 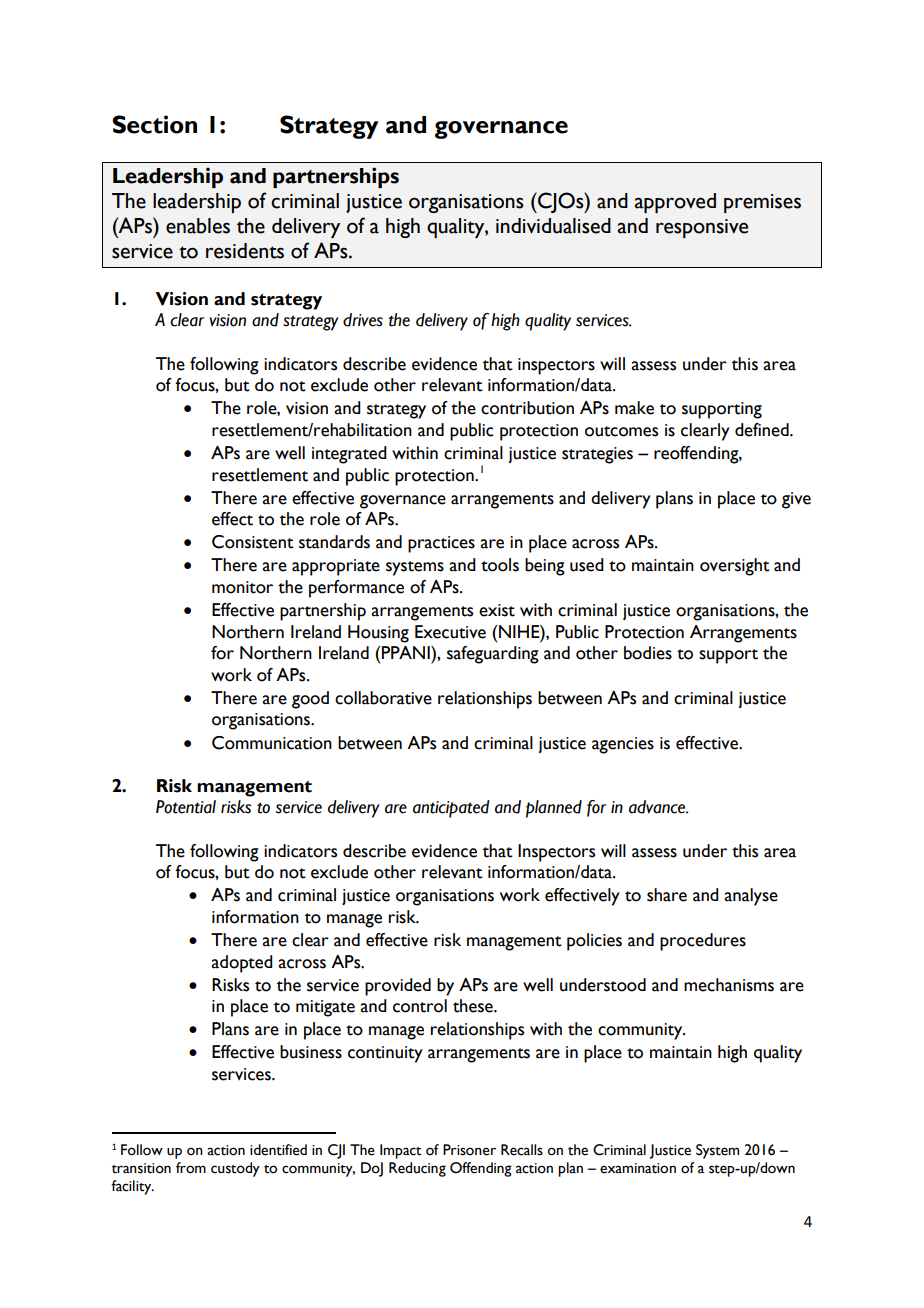 I want to click on approved, so click(x=675, y=203).
